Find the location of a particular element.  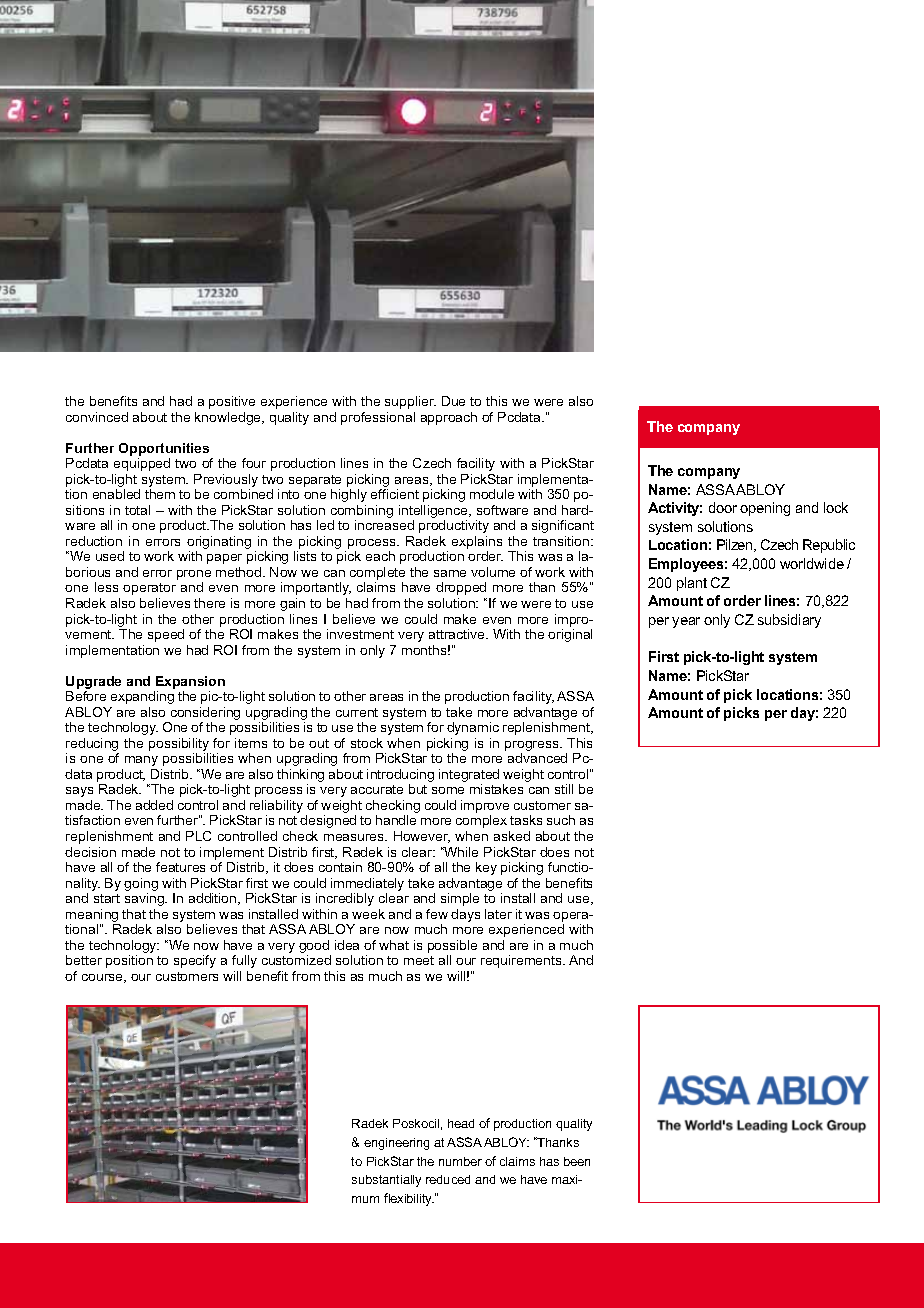

Opportunities is located at coordinates (164, 449).
